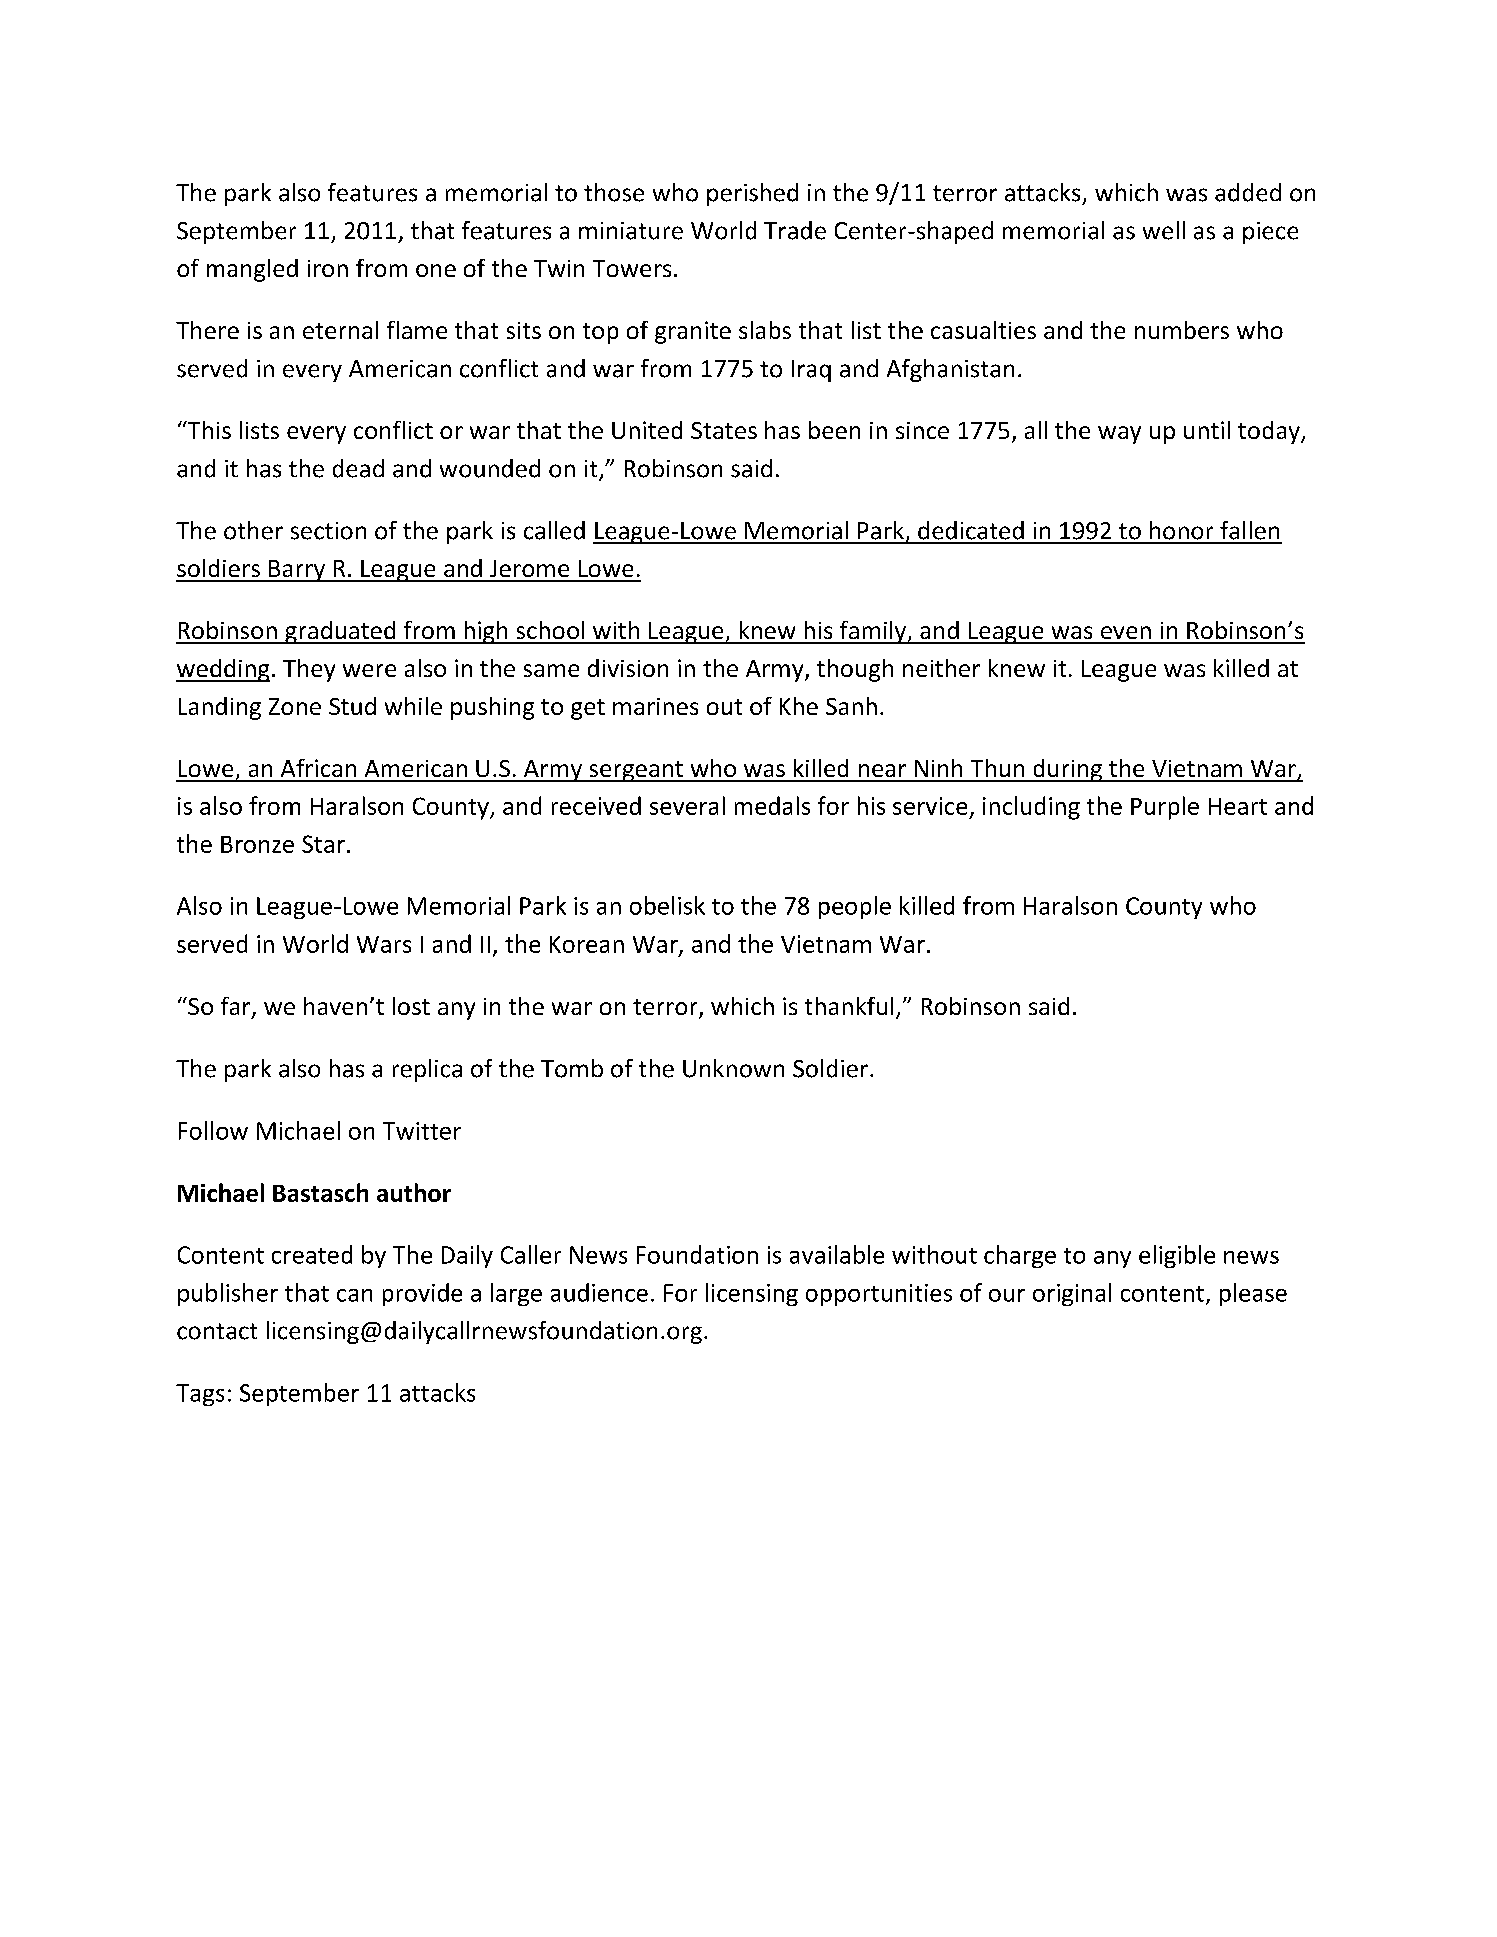 The image size is (1497, 1937). I want to click on Purple, so click(1165, 808).
